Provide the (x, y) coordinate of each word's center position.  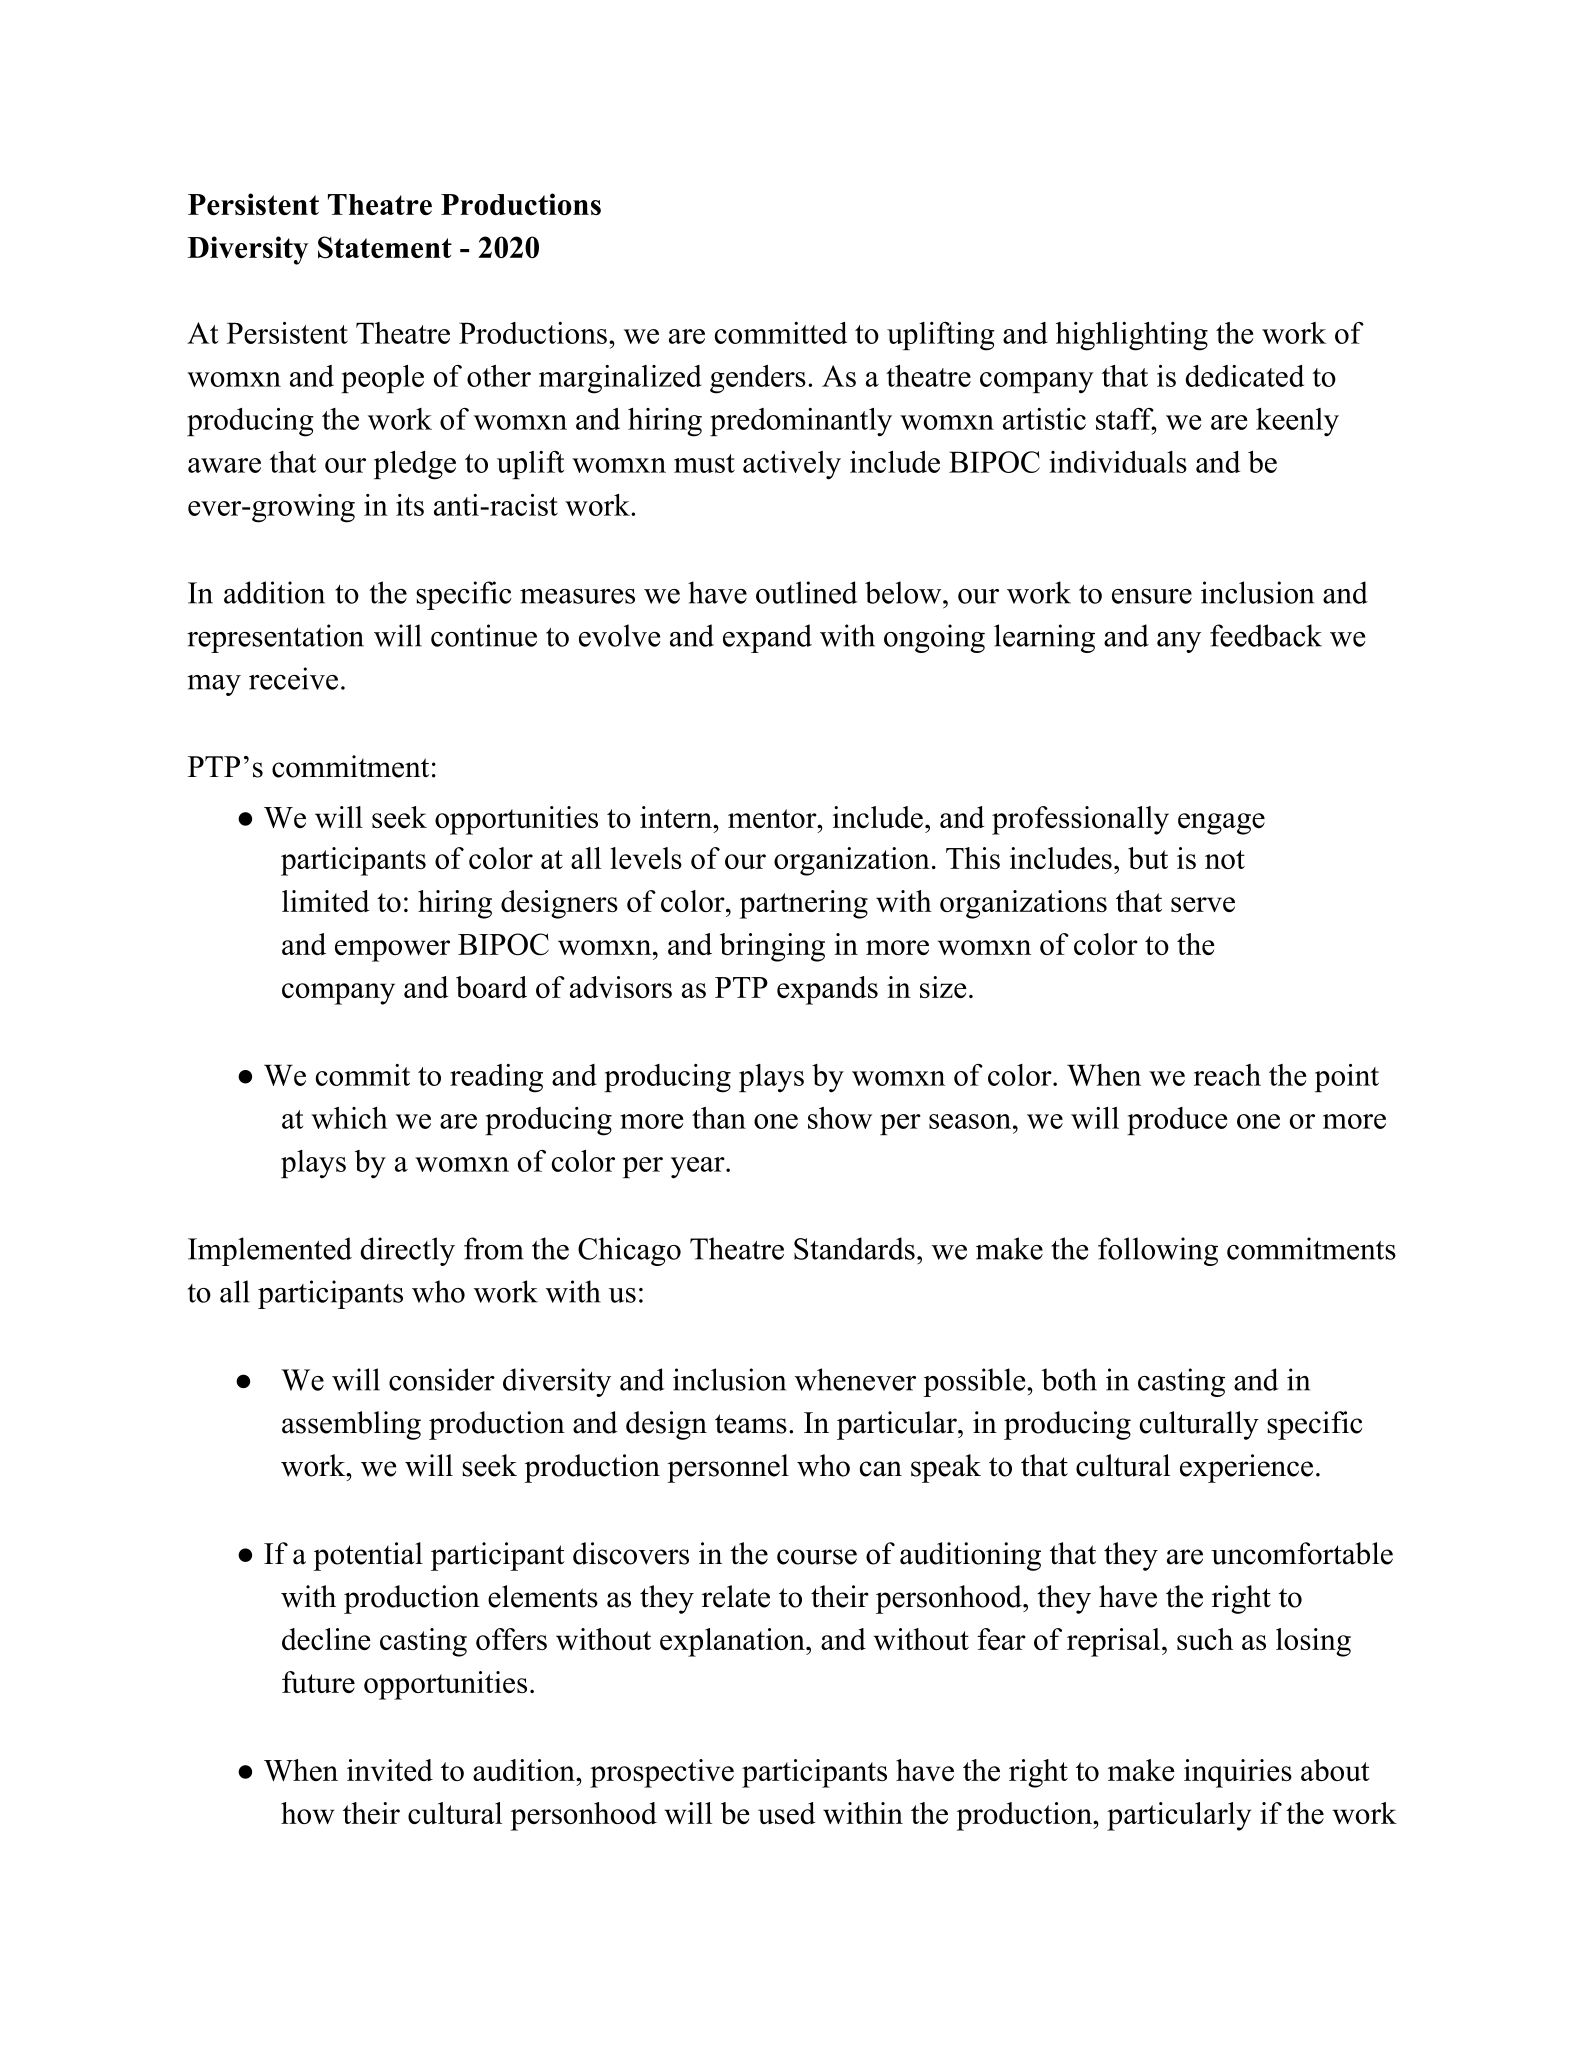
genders (758, 379)
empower (392, 951)
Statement (385, 247)
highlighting (1132, 336)
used (787, 1813)
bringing (772, 947)
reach (1227, 1075)
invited (390, 1770)
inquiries (1238, 1773)
